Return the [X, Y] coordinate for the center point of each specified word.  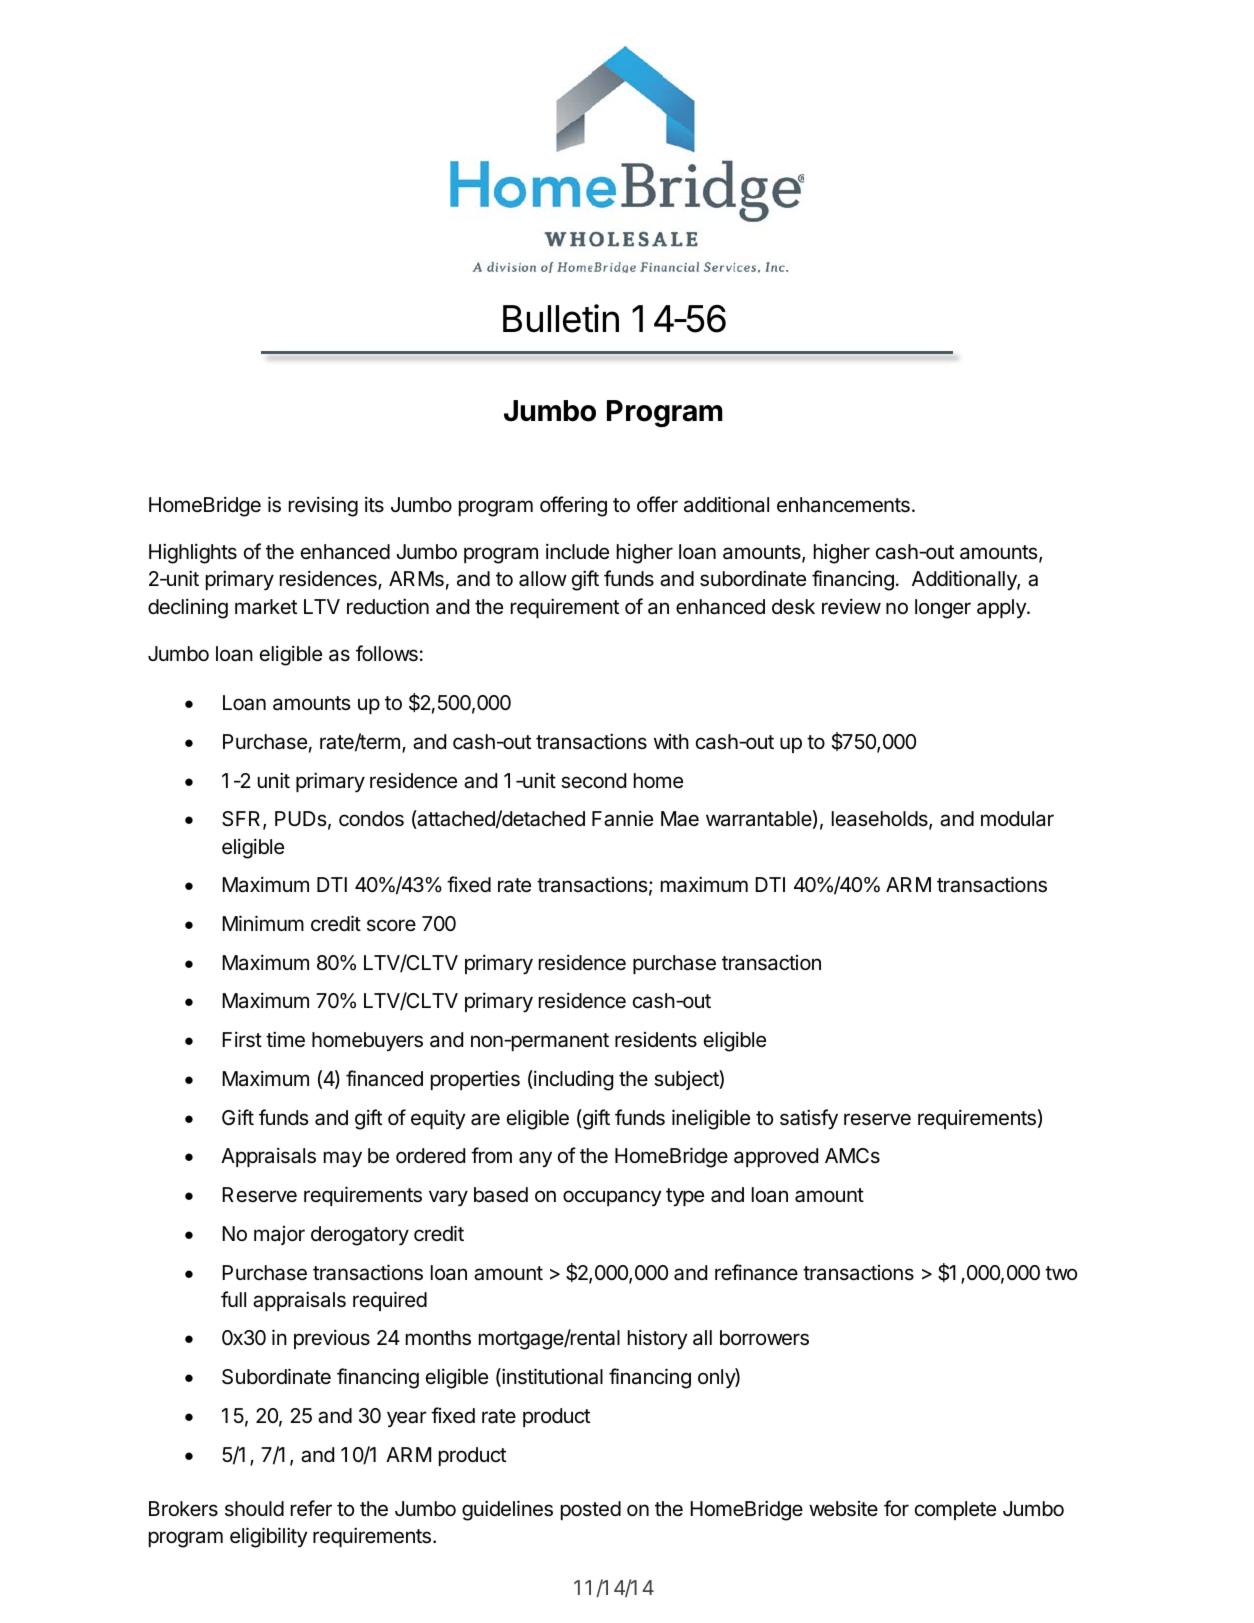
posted [591, 1510]
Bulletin [561, 318]
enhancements [843, 505]
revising [323, 506]
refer [311, 1508]
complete [955, 1510]
